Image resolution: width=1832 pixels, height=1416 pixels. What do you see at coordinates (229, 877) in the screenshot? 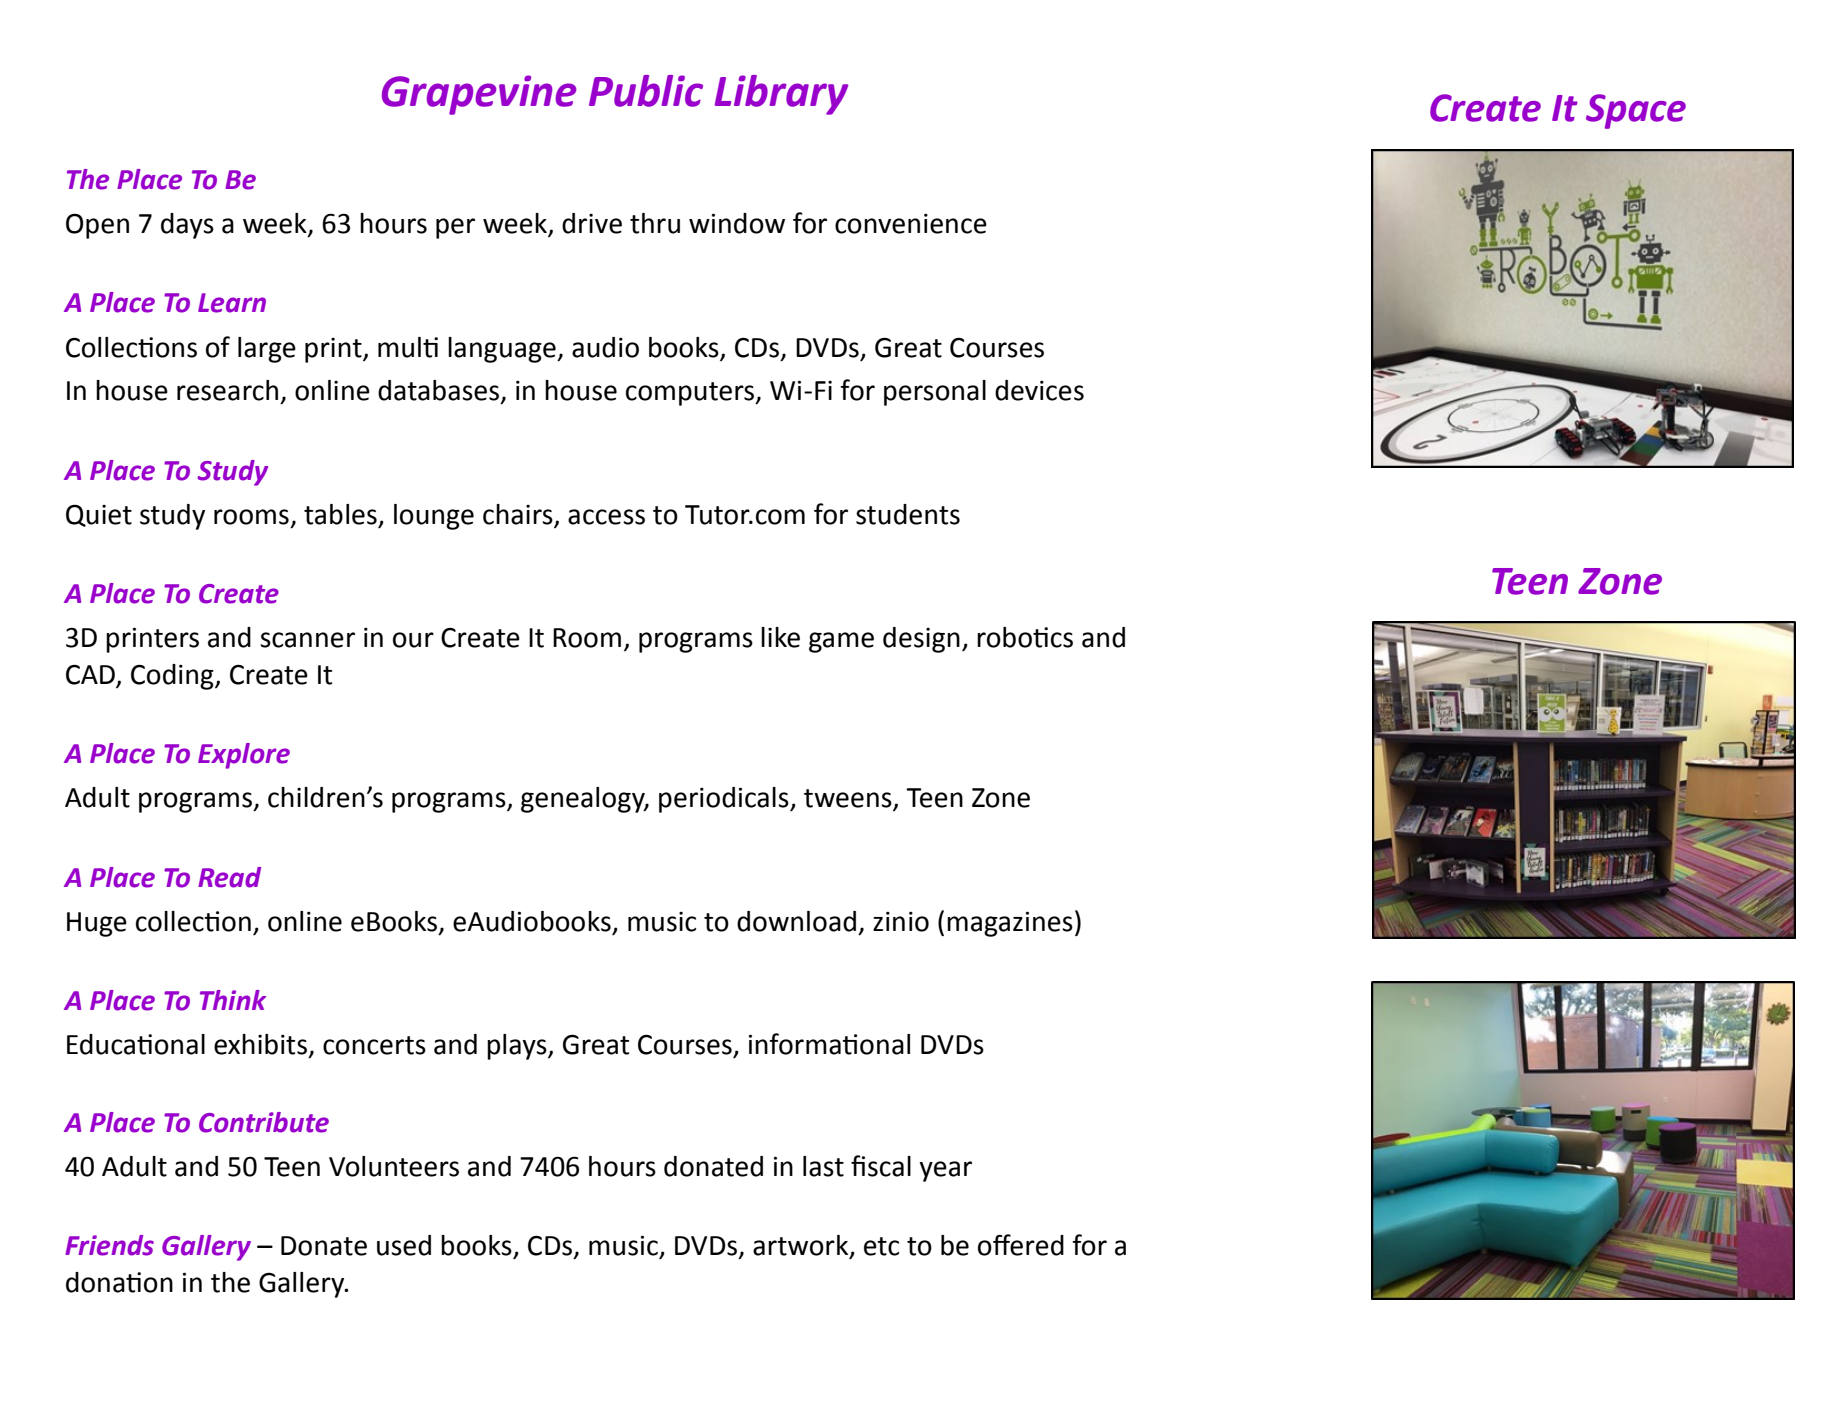
I see `Read` at bounding box center [229, 877].
